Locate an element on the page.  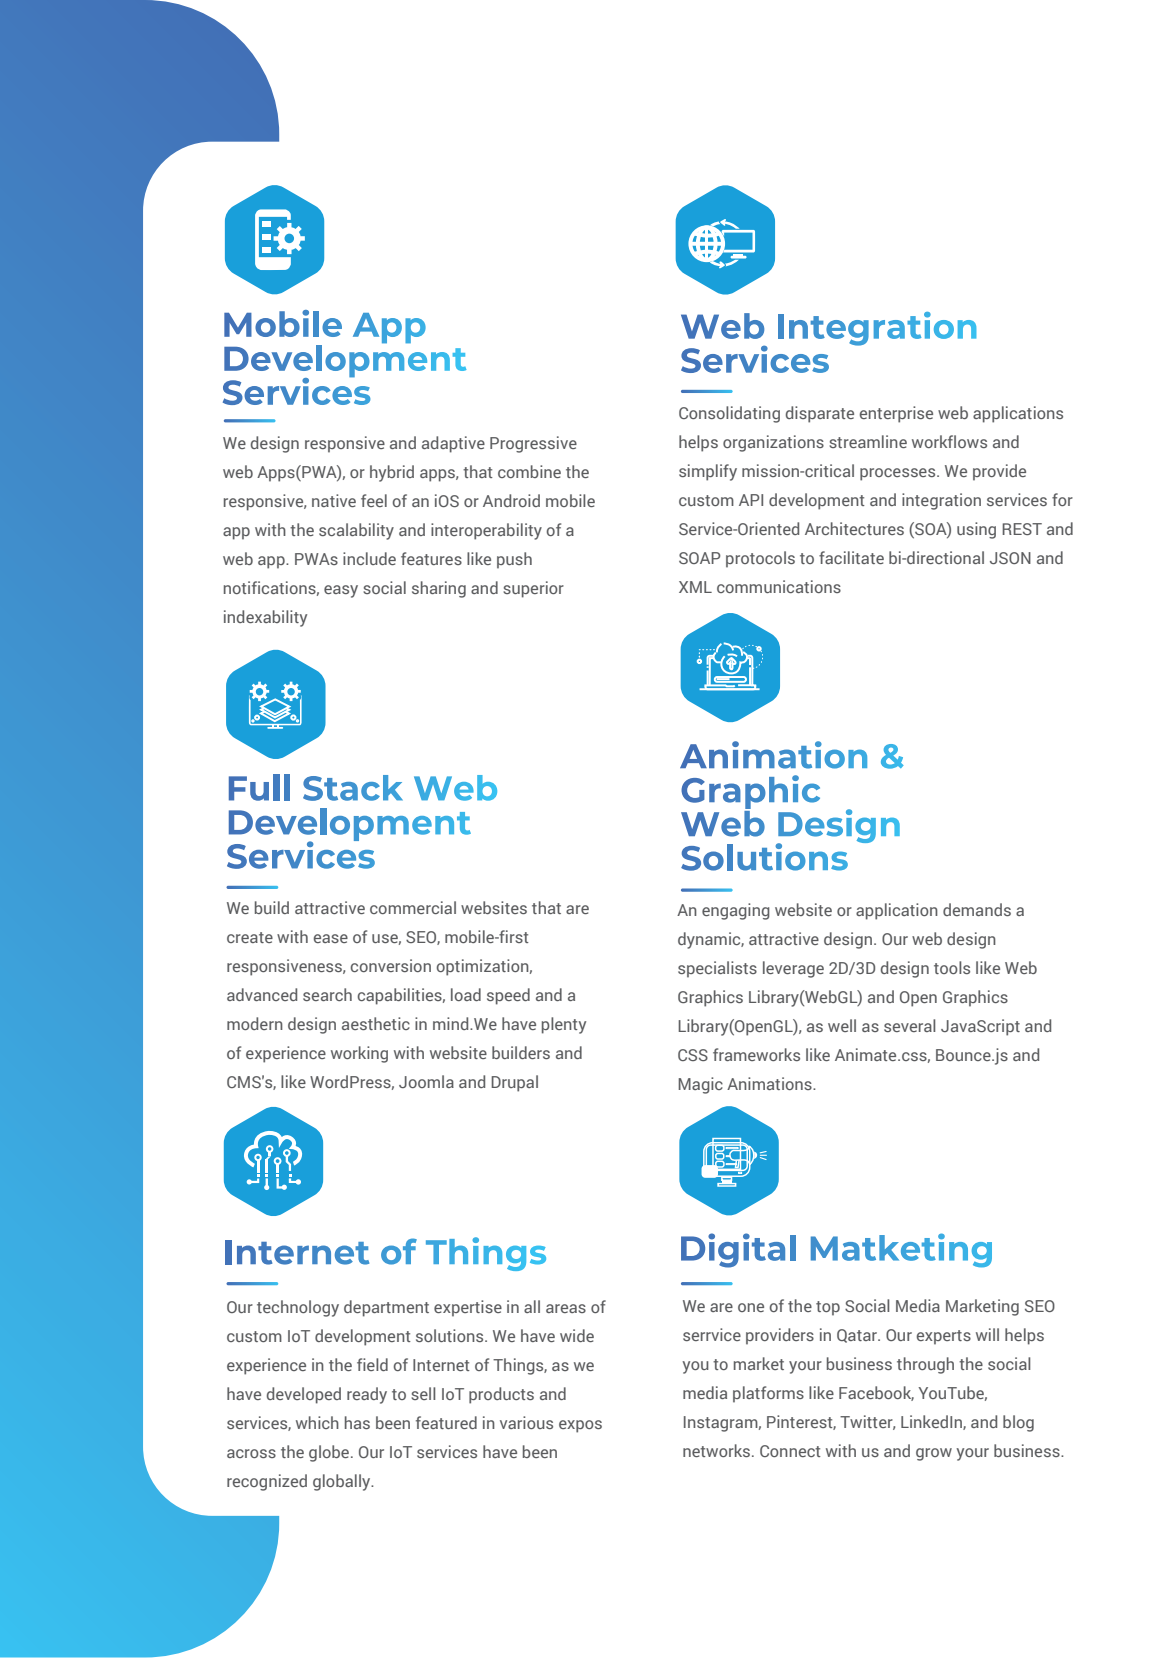
globe is located at coordinates (330, 1453).
